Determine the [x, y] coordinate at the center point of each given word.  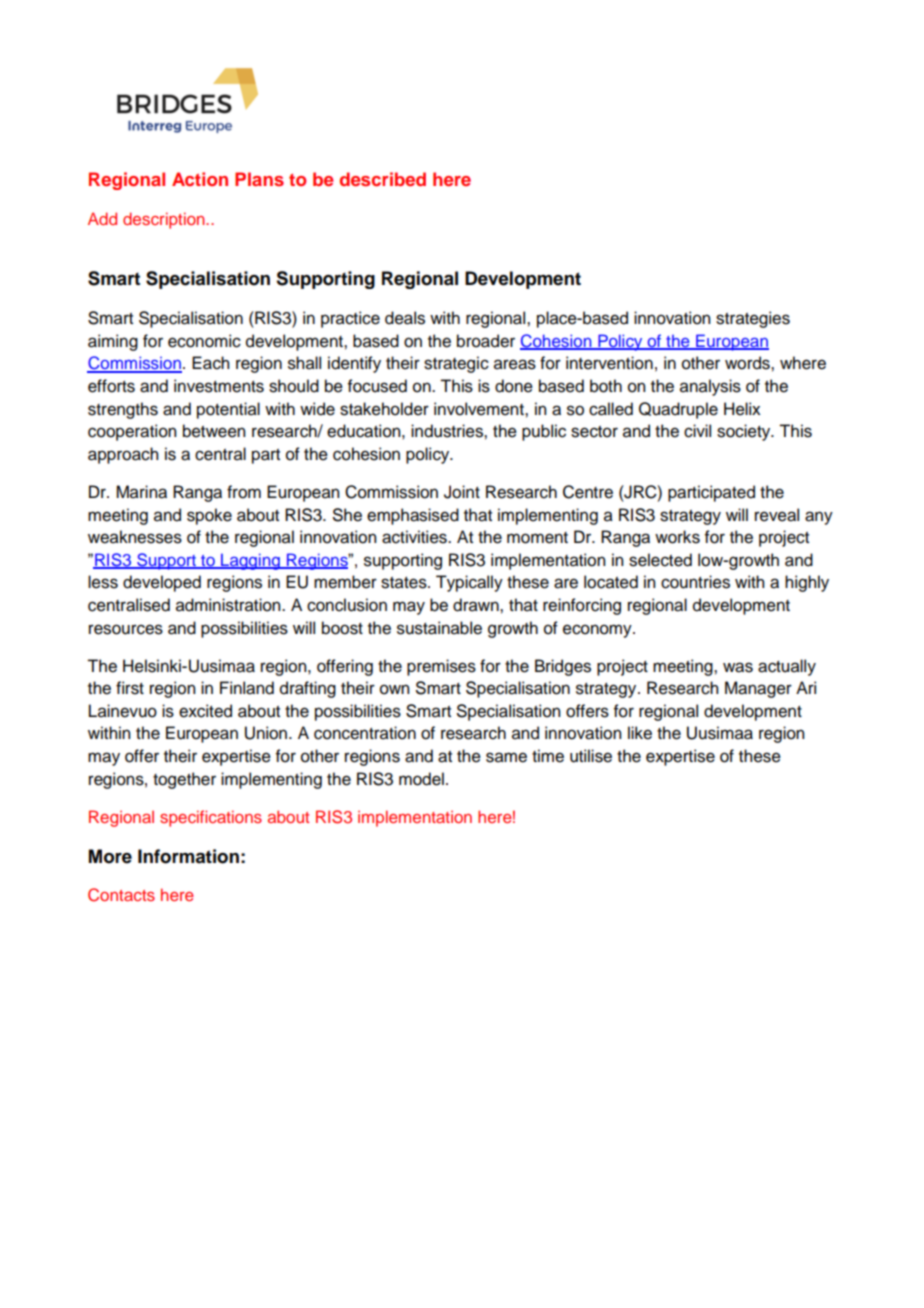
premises [441, 667]
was [738, 667]
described [383, 179]
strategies [753, 319]
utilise [591, 756]
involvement [480, 409]
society [745, 432]
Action [200, 179]
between [214, 431]
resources [126, 629]
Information [188, 856]
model [421, 779]
